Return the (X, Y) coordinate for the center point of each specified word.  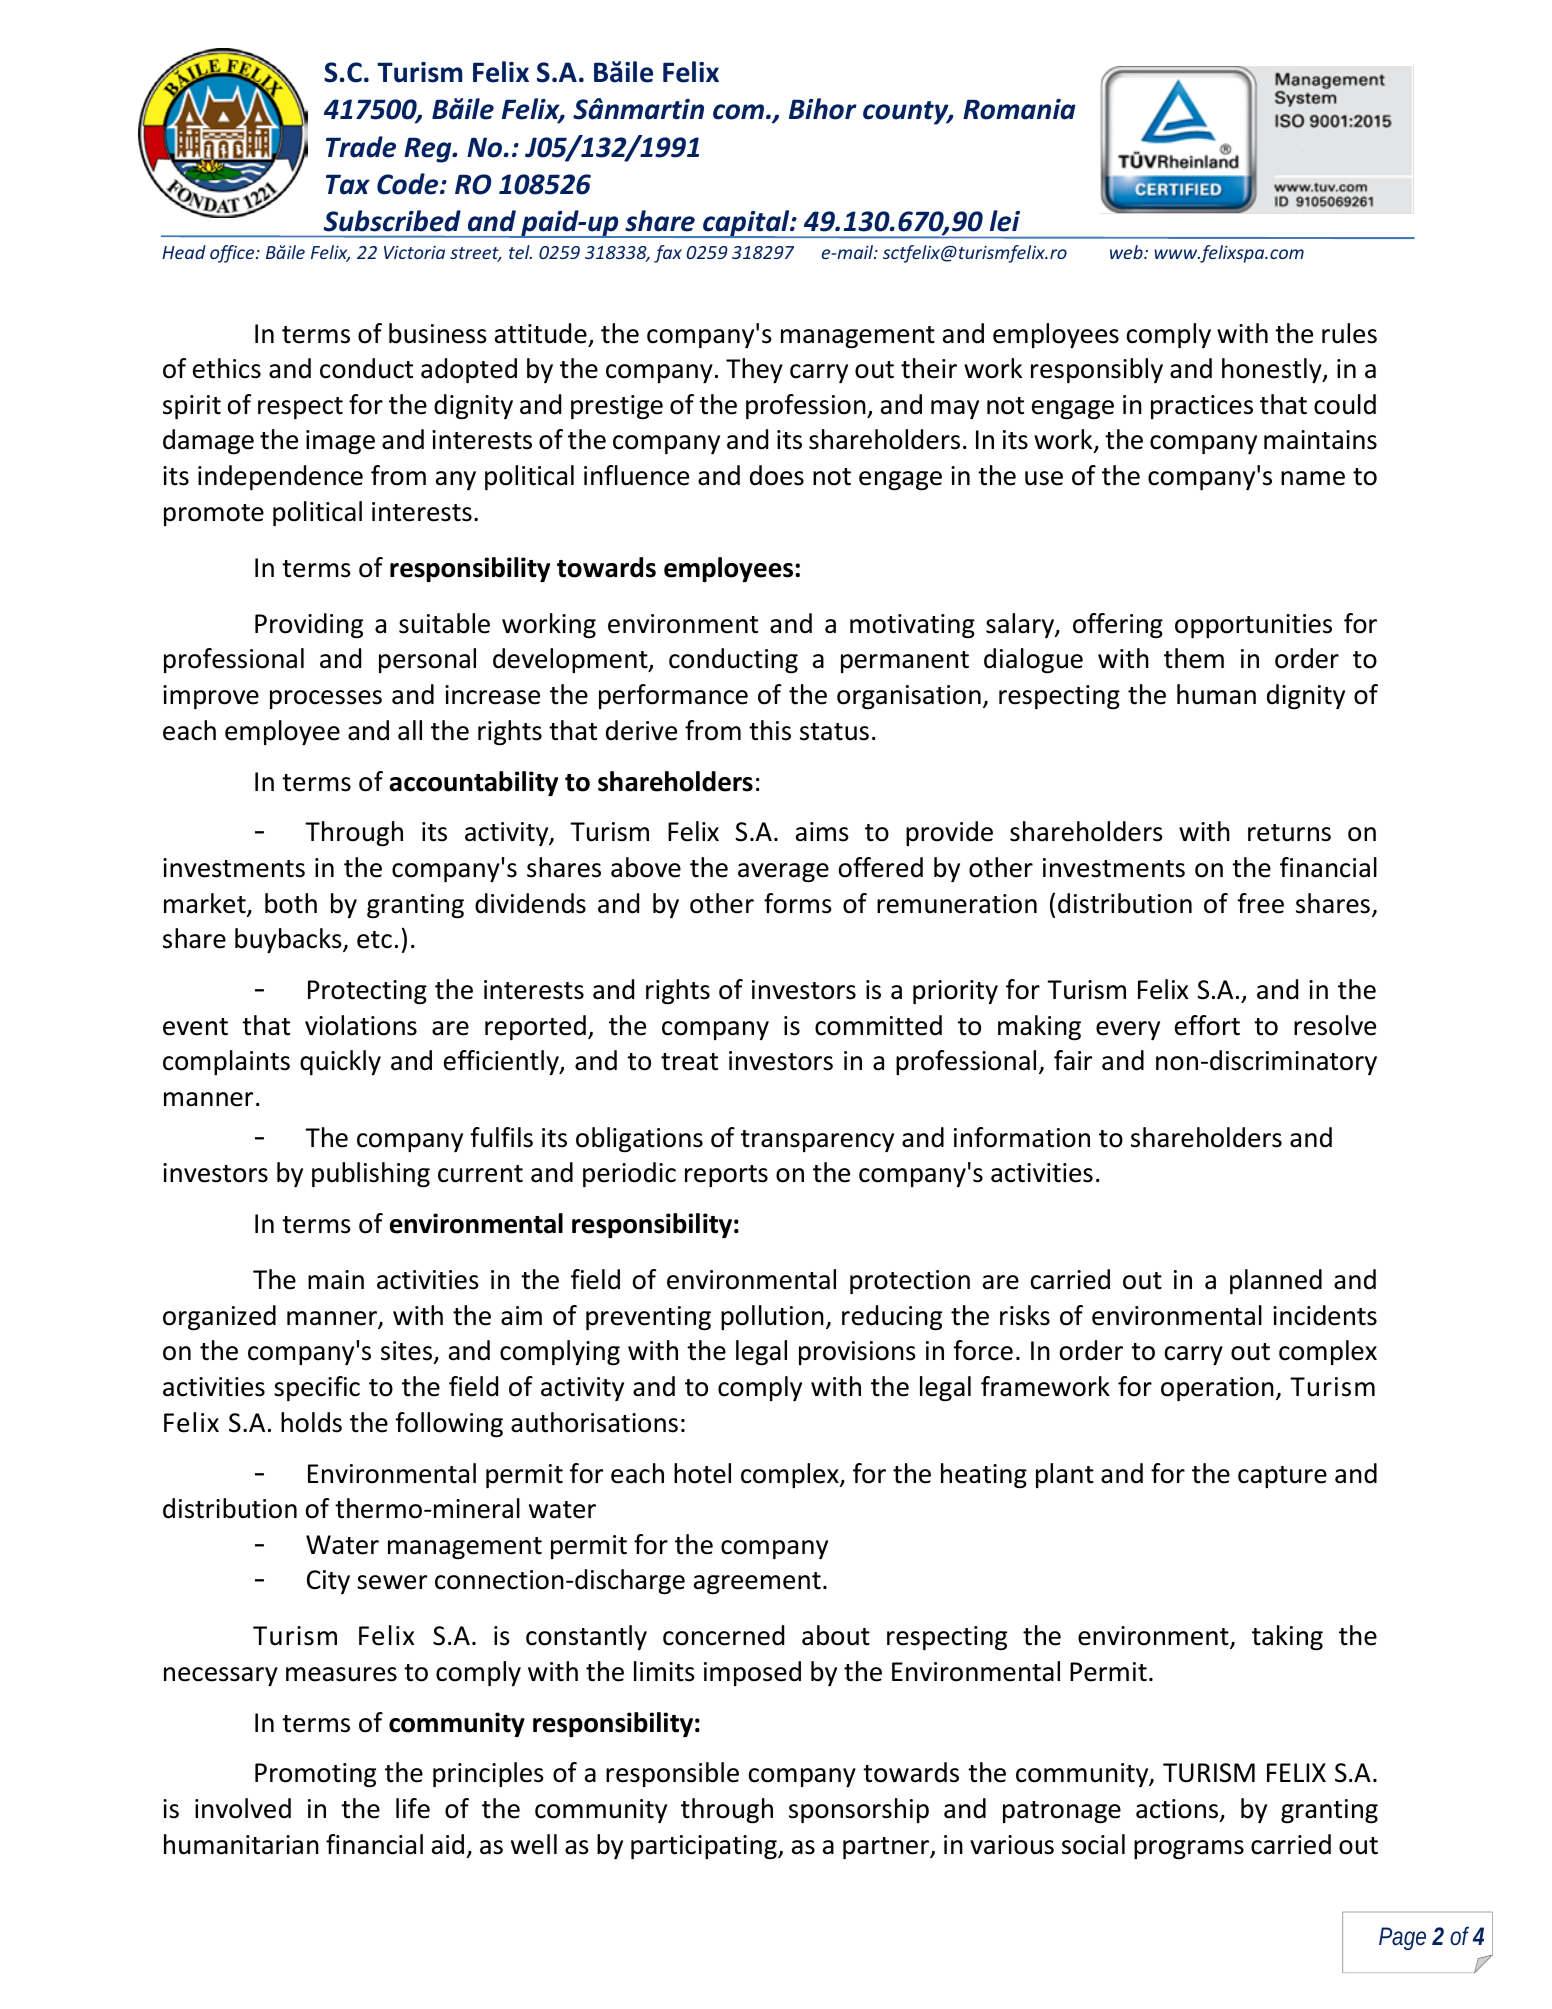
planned (1276, 1281)
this (770, 730)
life (413, 1808)
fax (668, 254)
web (1127, 252)
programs (1189, 1850)
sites (407, 1352)
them (1194, 658)
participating (705, 1847)
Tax (348, 184)
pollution (772, 1317)
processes (326, 699)
